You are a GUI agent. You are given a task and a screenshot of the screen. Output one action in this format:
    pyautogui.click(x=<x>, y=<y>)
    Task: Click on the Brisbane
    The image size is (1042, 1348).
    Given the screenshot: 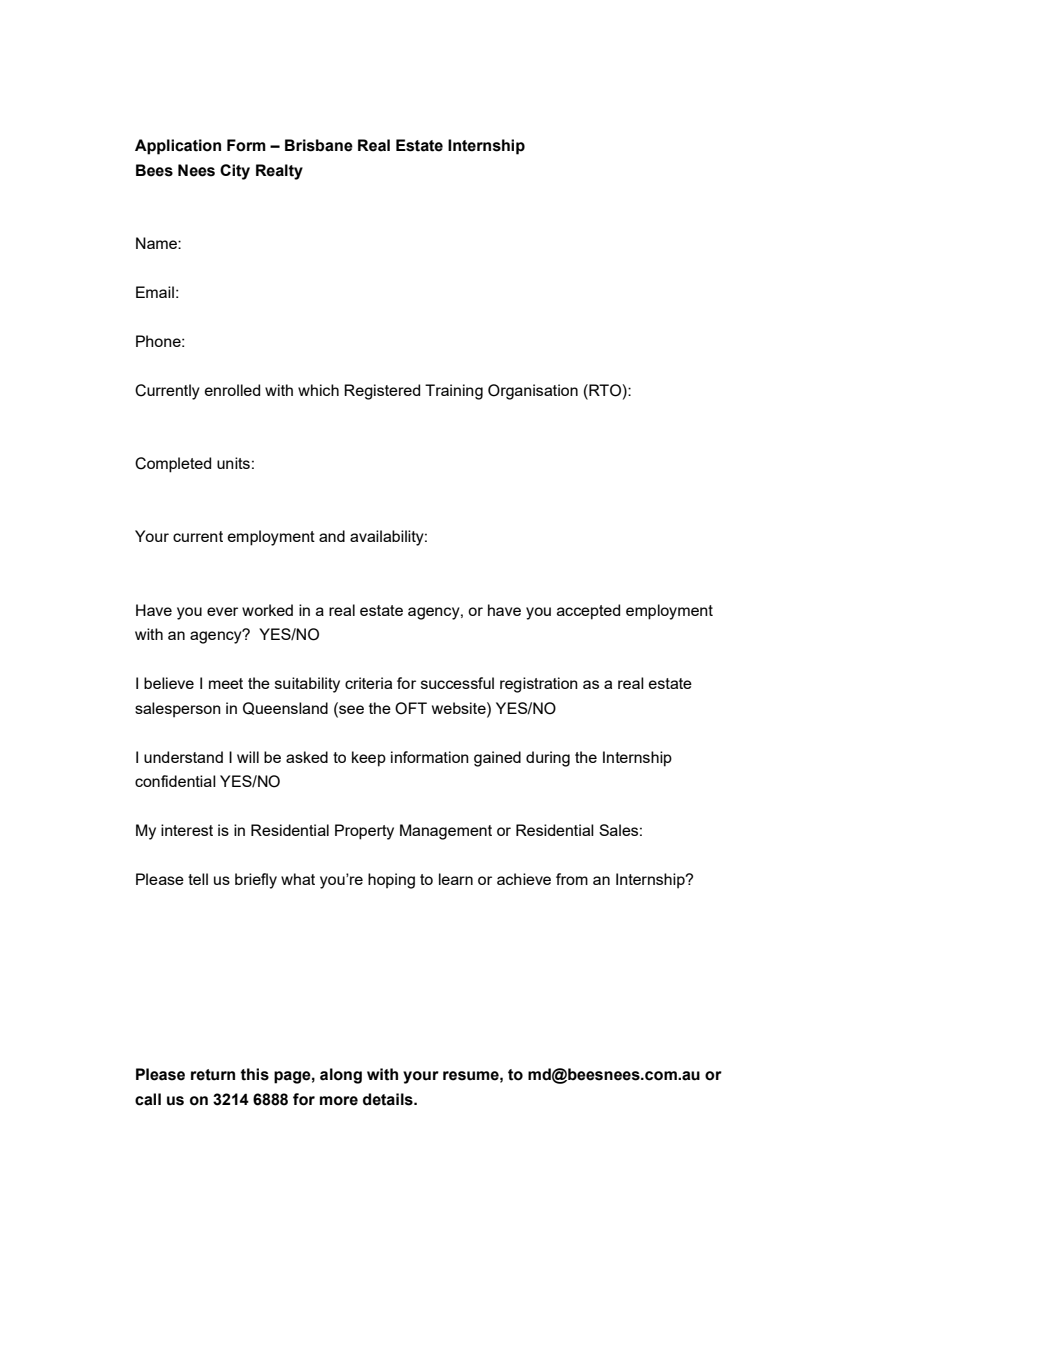 What is the action you would take?
    pyautogui.click(x=319, y=145)
